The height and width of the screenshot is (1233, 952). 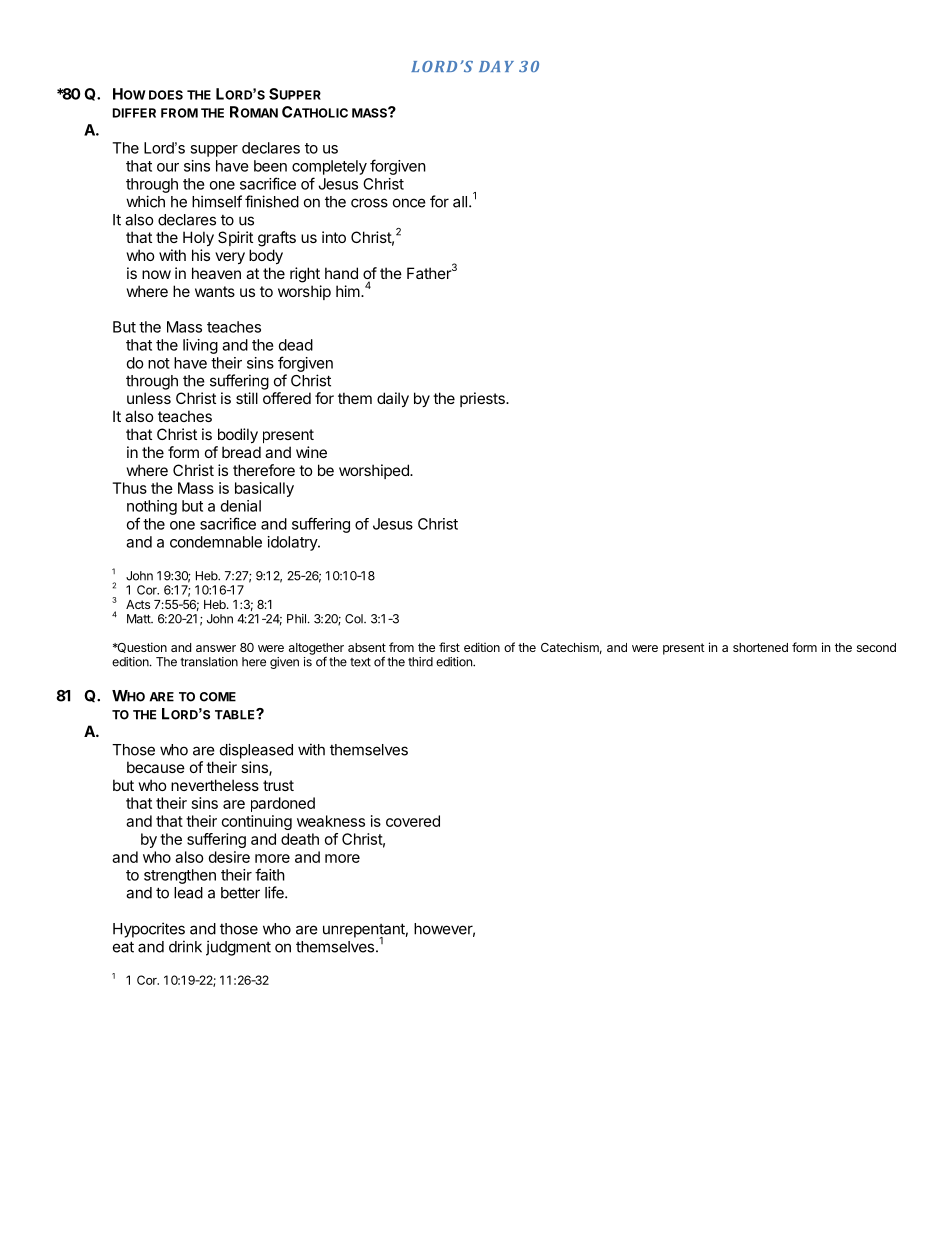 I want to click on wants, so click(x=215, y=291).
